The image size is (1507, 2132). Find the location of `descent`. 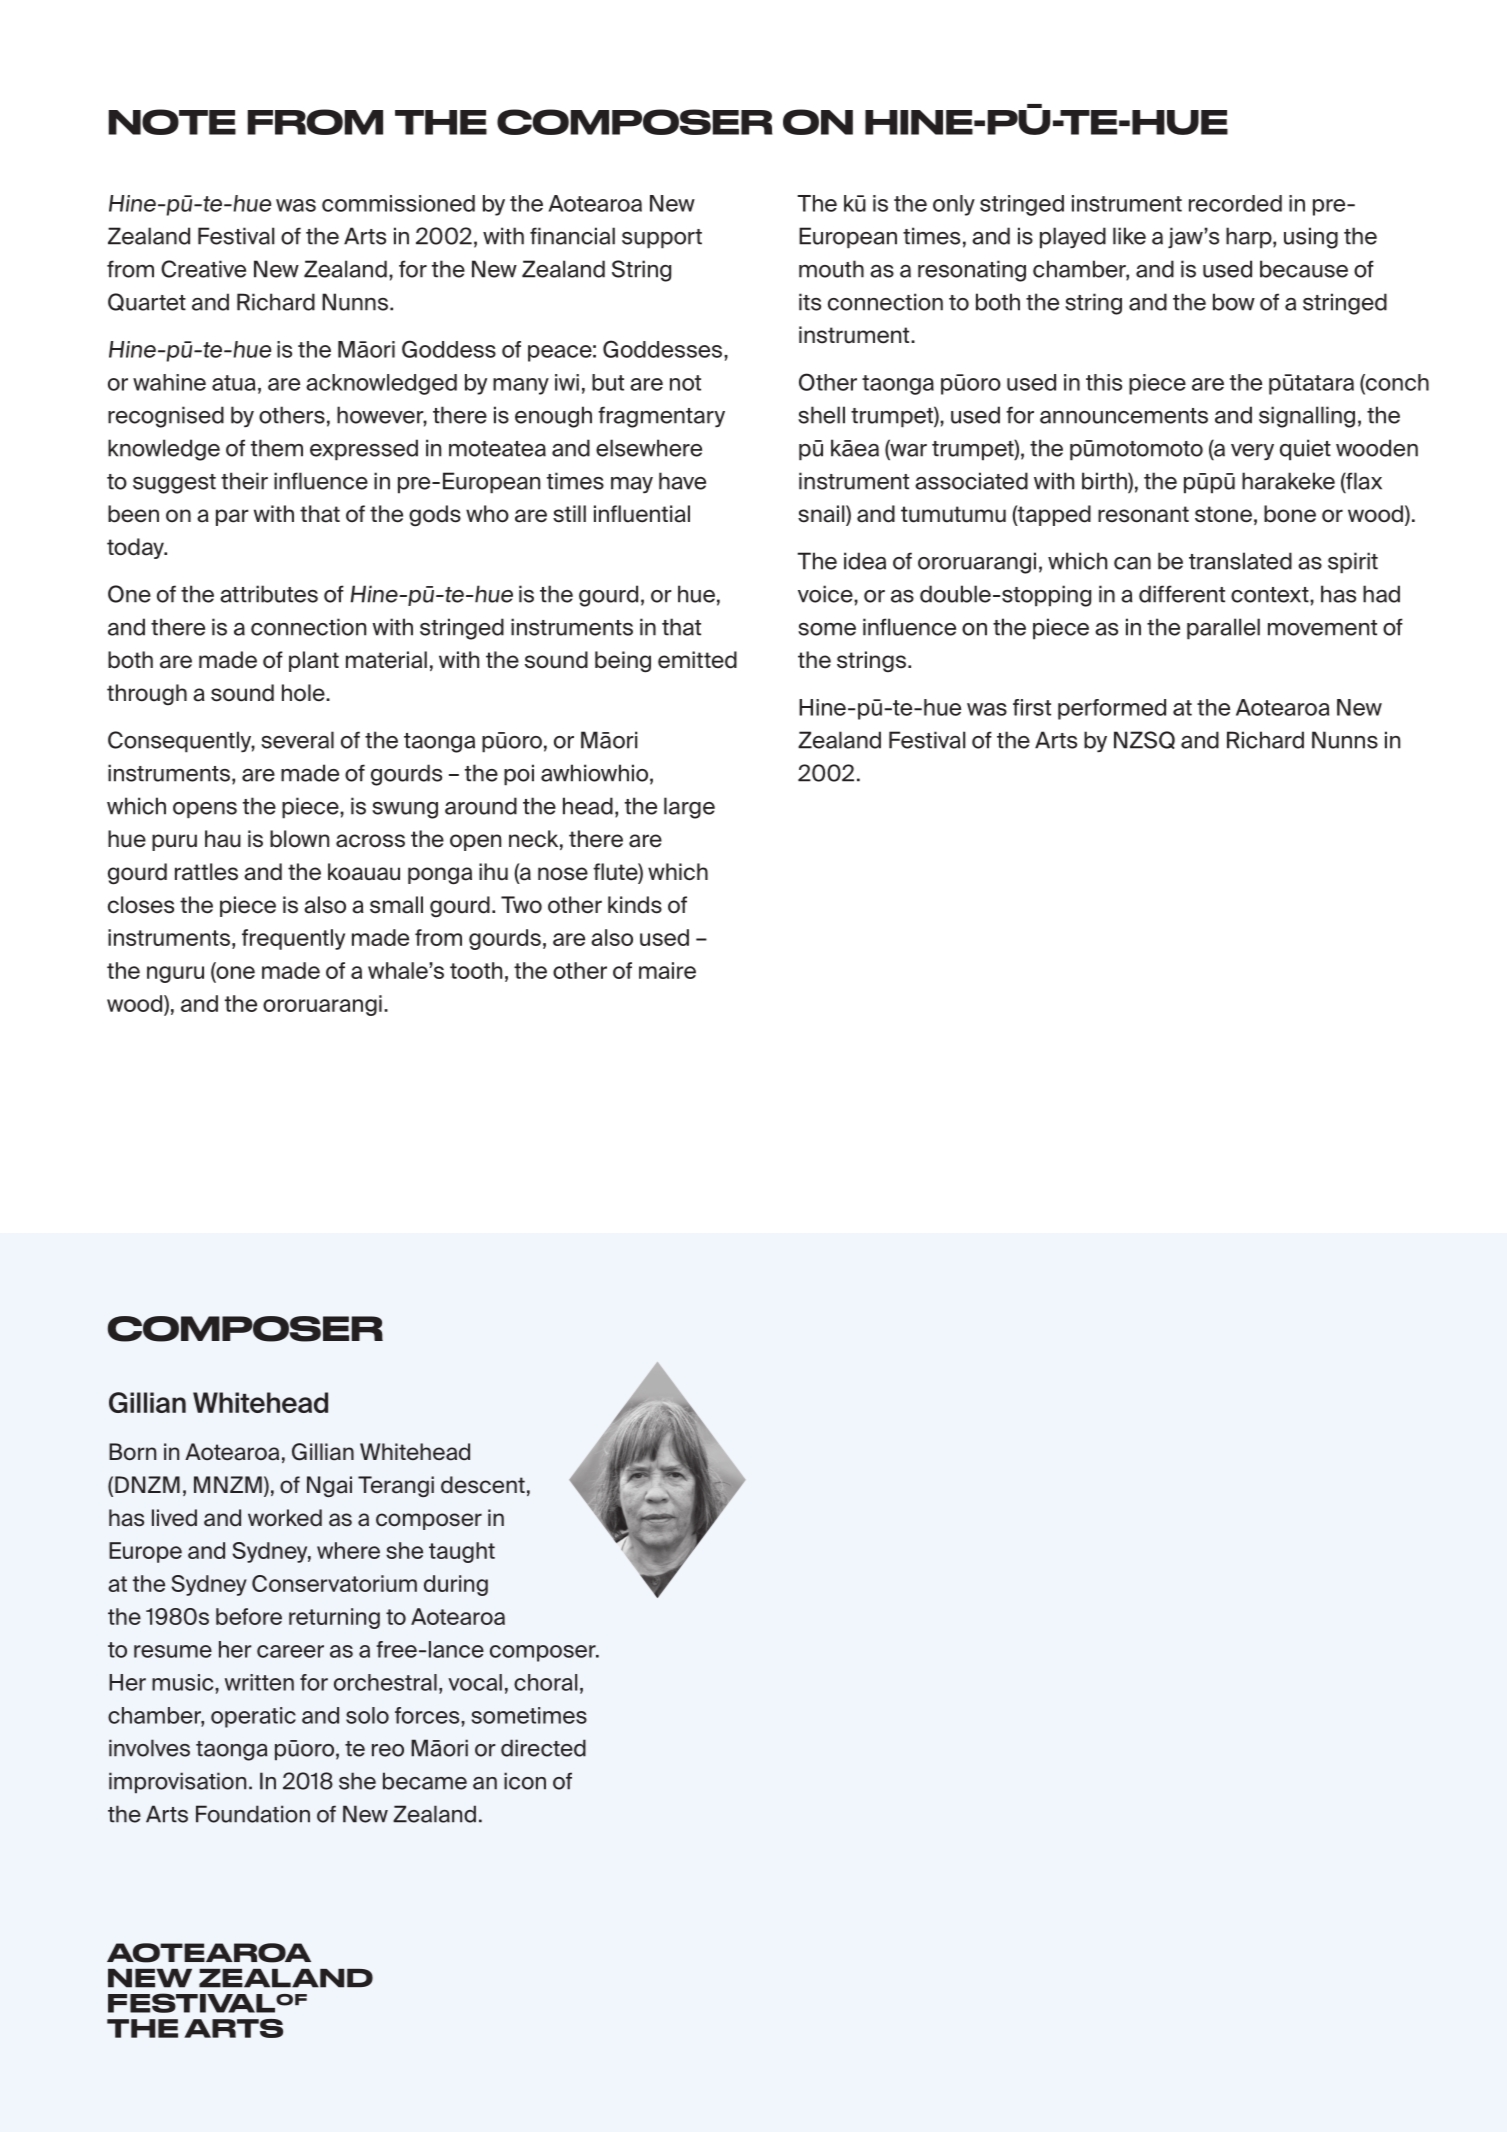

descent is located at coordinates (483, 1485).
